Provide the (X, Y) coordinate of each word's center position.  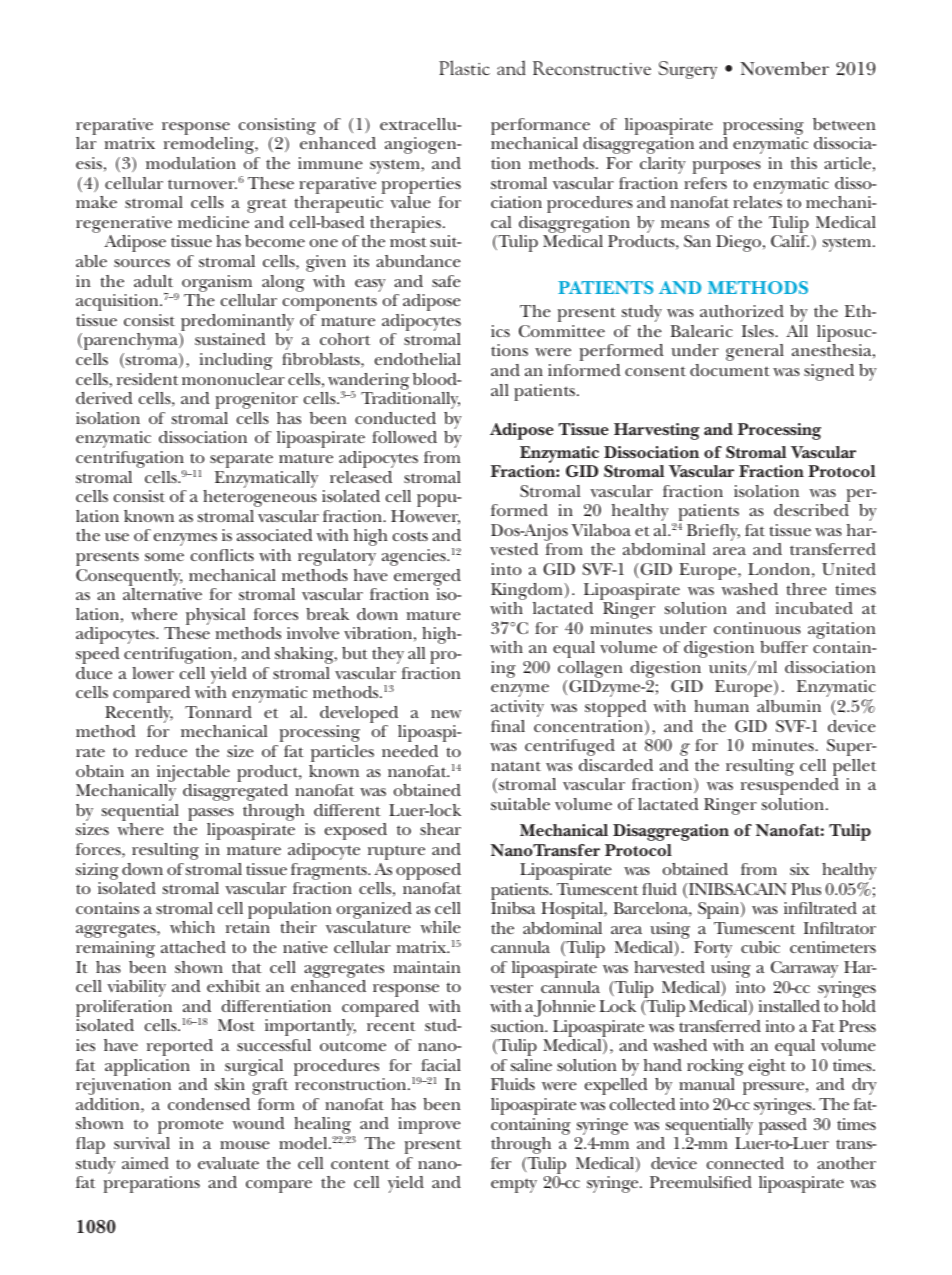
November (784, 68)
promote (190, 1126)
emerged (427, 577)
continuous (757, 628)
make (96, 202)
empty (514, 1186)
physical (217, 618)
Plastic (464, 67)
